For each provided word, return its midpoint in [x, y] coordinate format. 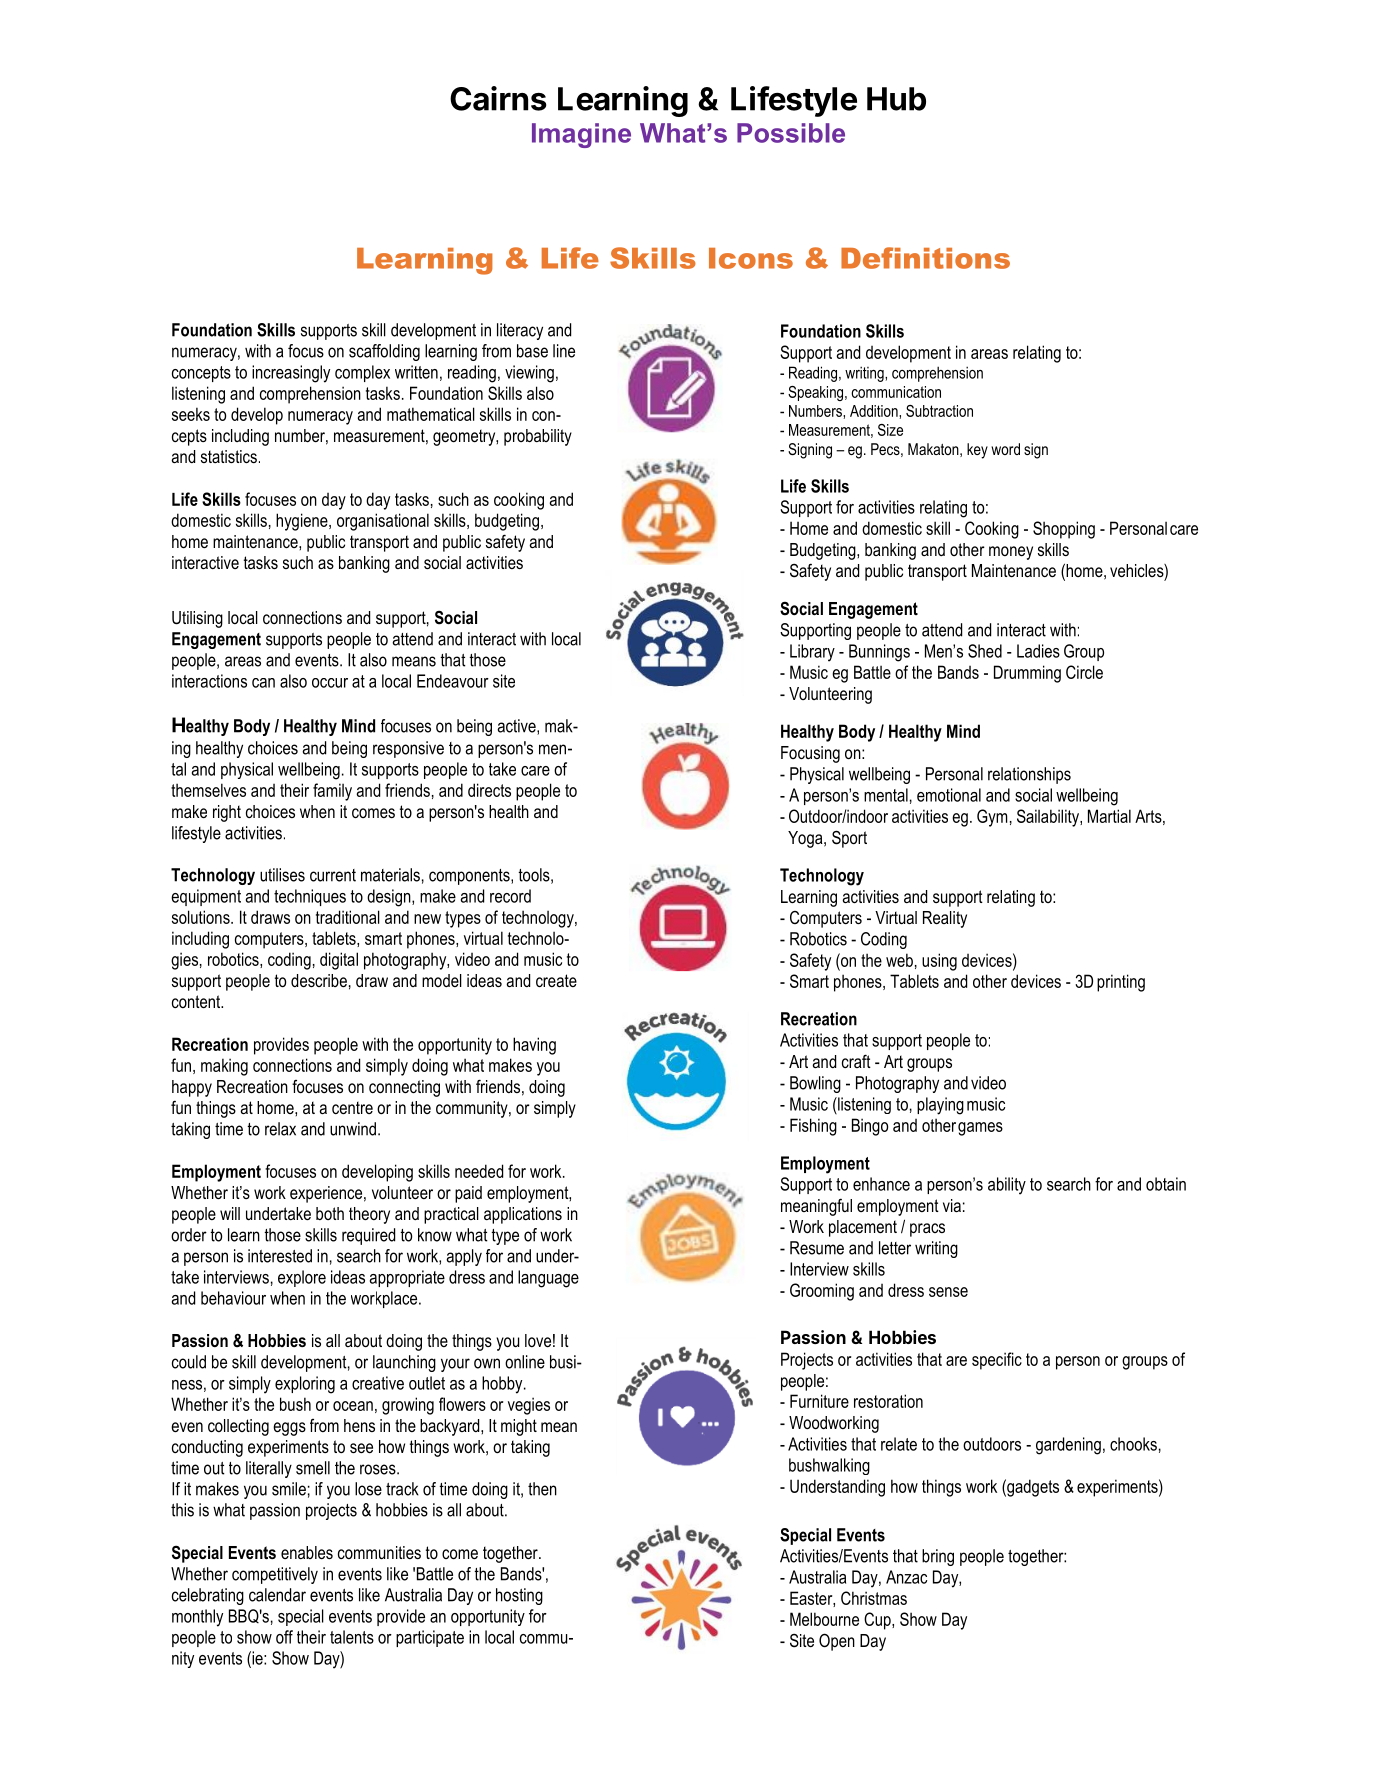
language [548, 1279]
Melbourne [824, 1619]
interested [280, 1256]
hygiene [303, 522]
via [952, 1205]
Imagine [581, 135]
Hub [896, 99]
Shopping [1064, 530]
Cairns [498, 98]
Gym [992, 818]
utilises [282, 875]
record [510, 896]
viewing [529, 374]
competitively [275, 1575]
